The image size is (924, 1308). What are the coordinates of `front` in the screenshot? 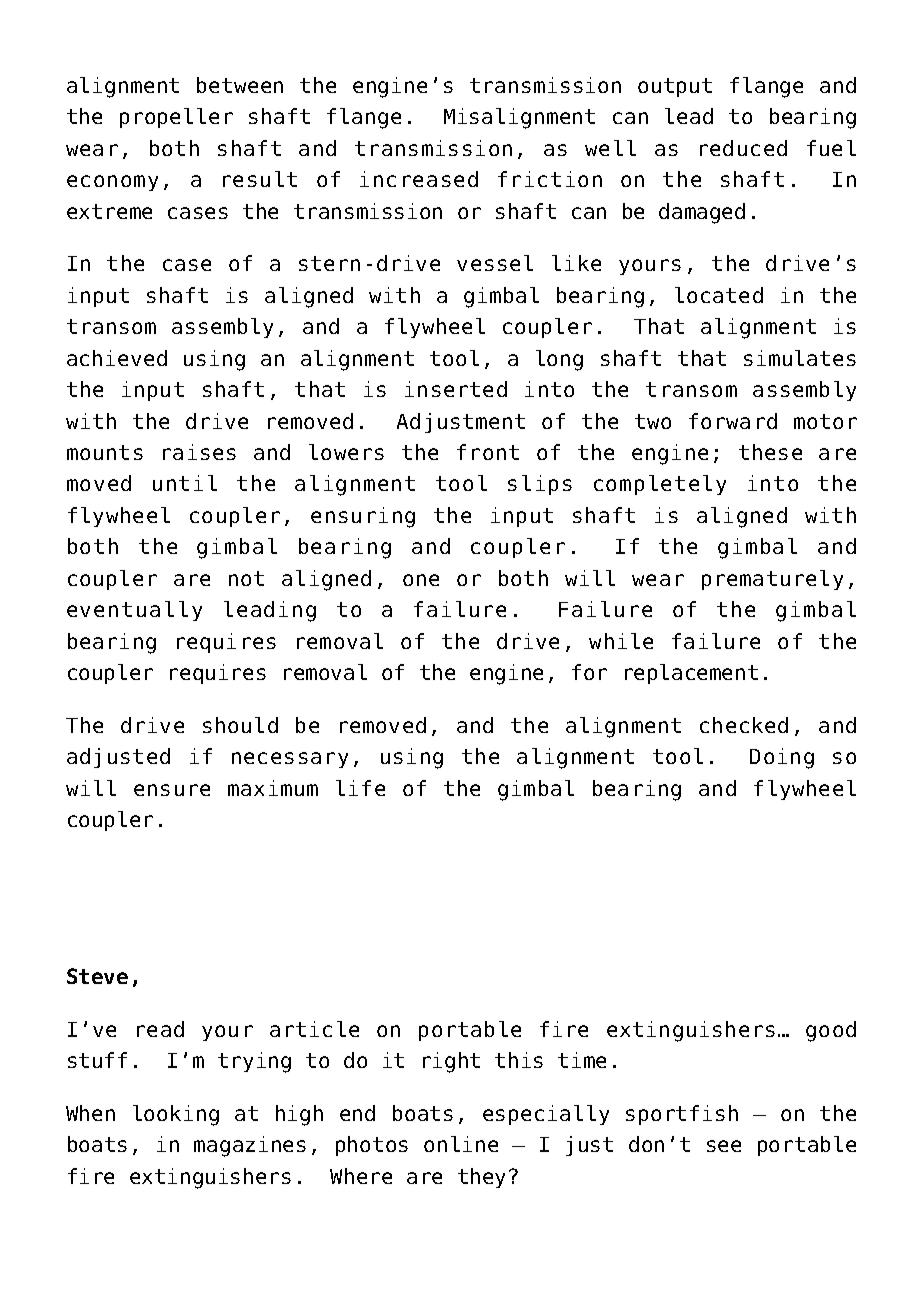 It's located at (488, 452).
